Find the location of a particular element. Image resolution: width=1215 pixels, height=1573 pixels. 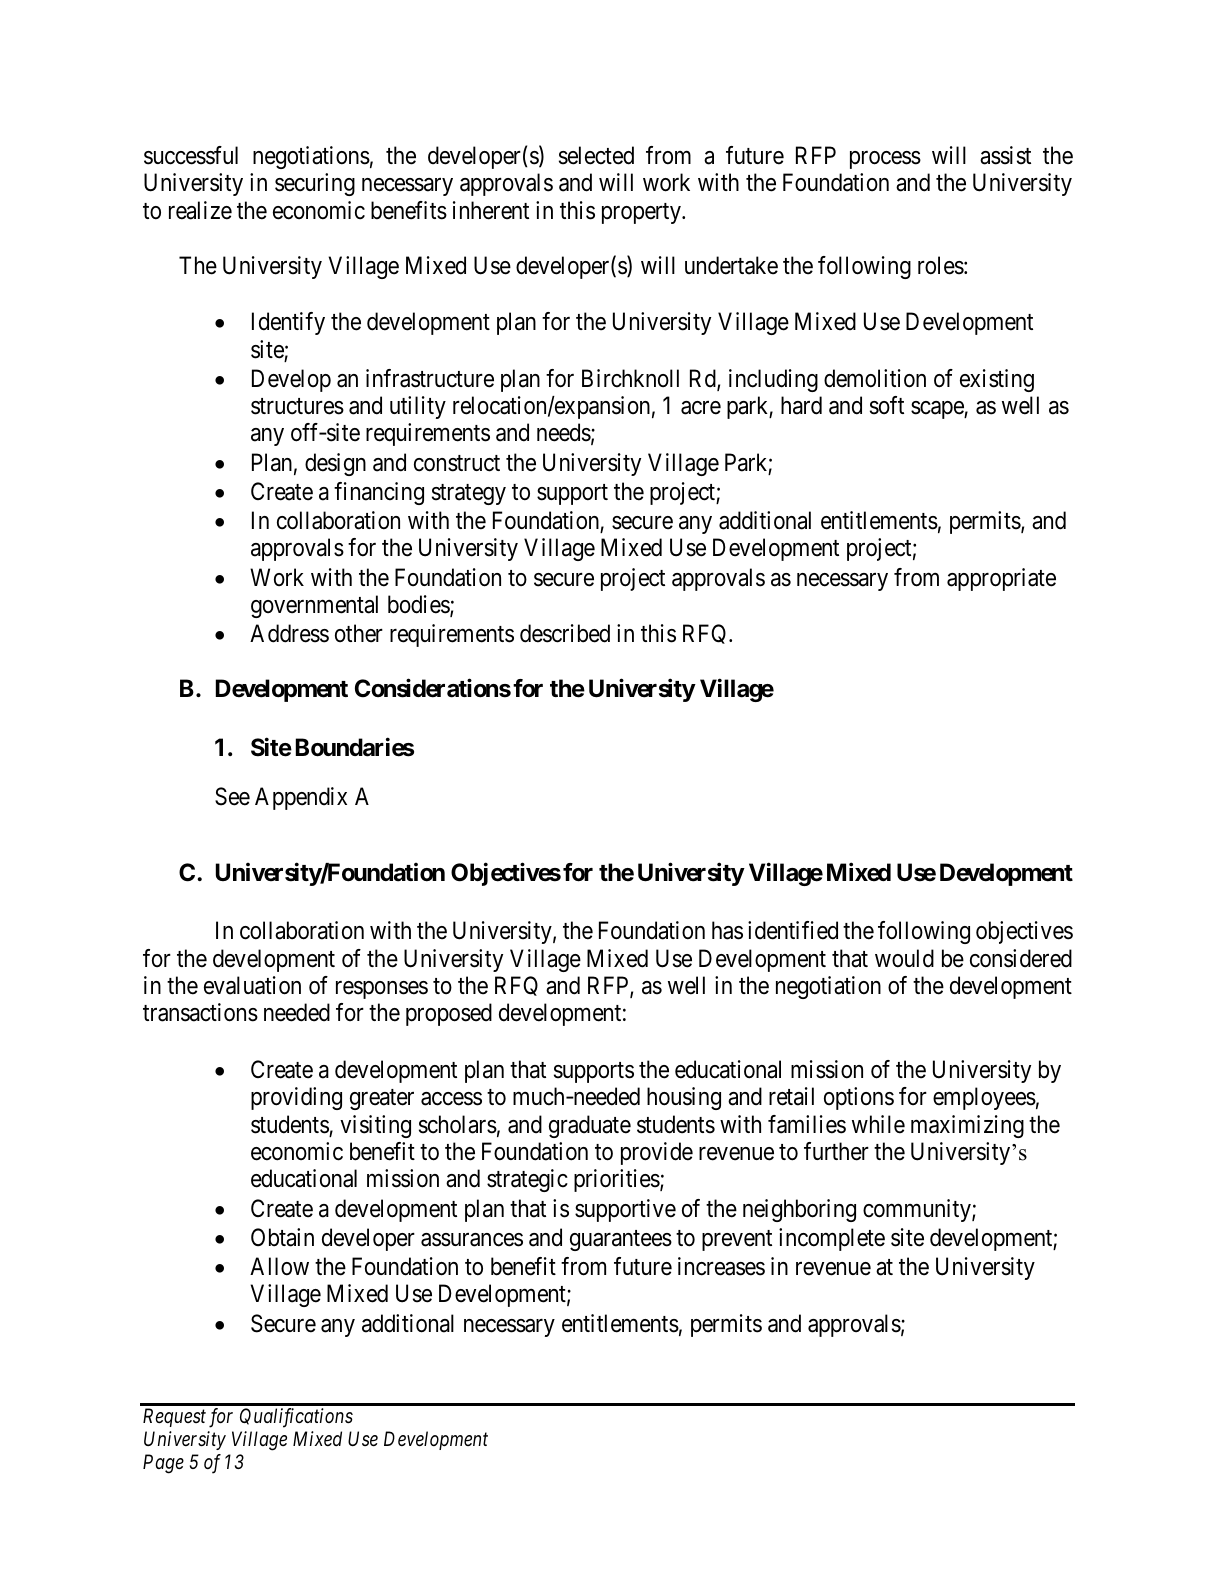

community is located at coordinates (918, 1210).
